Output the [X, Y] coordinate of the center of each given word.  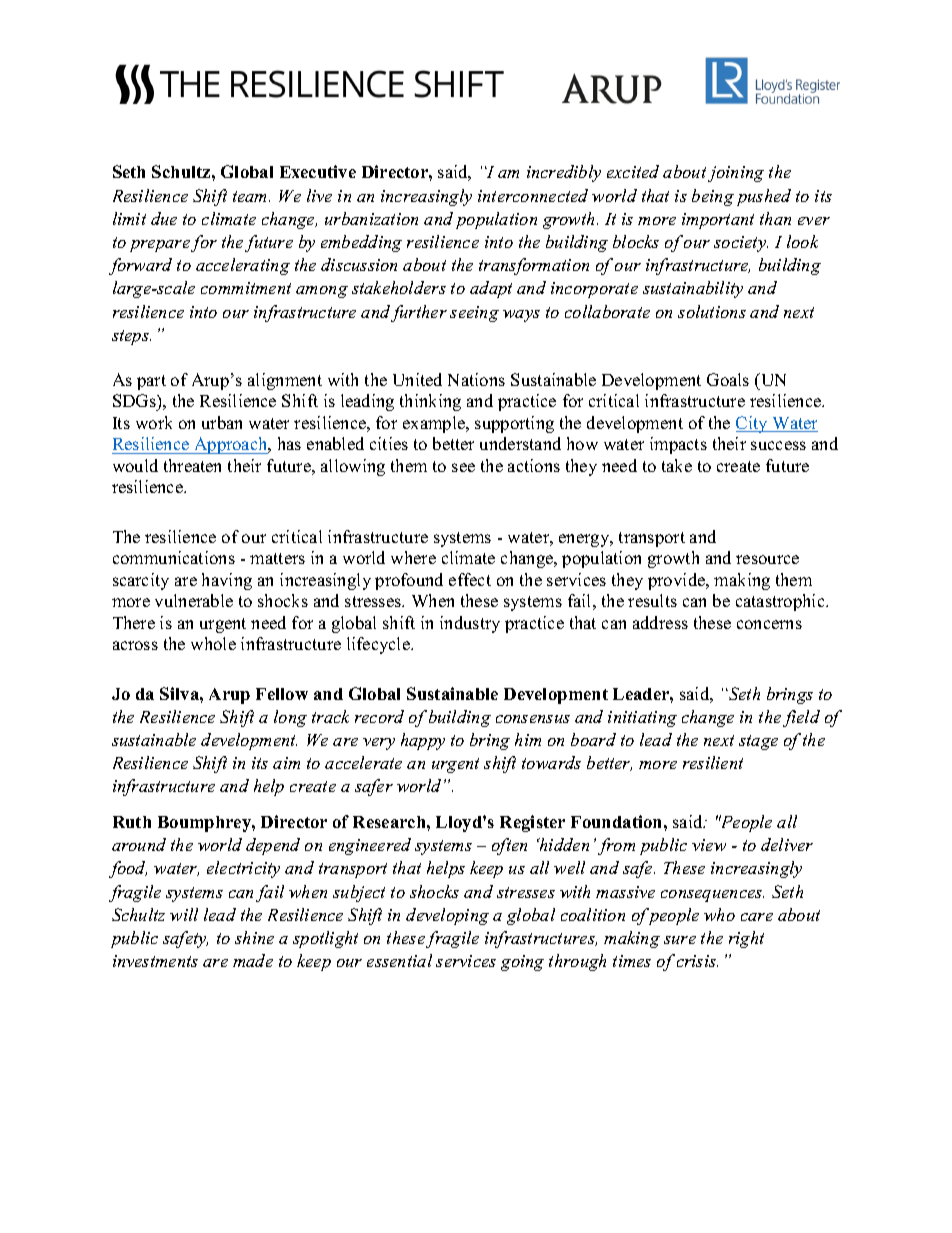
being [713, 197]
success [778, 445]
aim [286, 763]
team [251, 196]
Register [532, 823]
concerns [769, 624]
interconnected [533, 195]
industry [470, 624]
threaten [192, 465]
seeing [474, 314]
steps [131, 337]
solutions [712, 311]
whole [213, 643]
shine [254, 937]
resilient [713, 762]
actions [534, 465]
